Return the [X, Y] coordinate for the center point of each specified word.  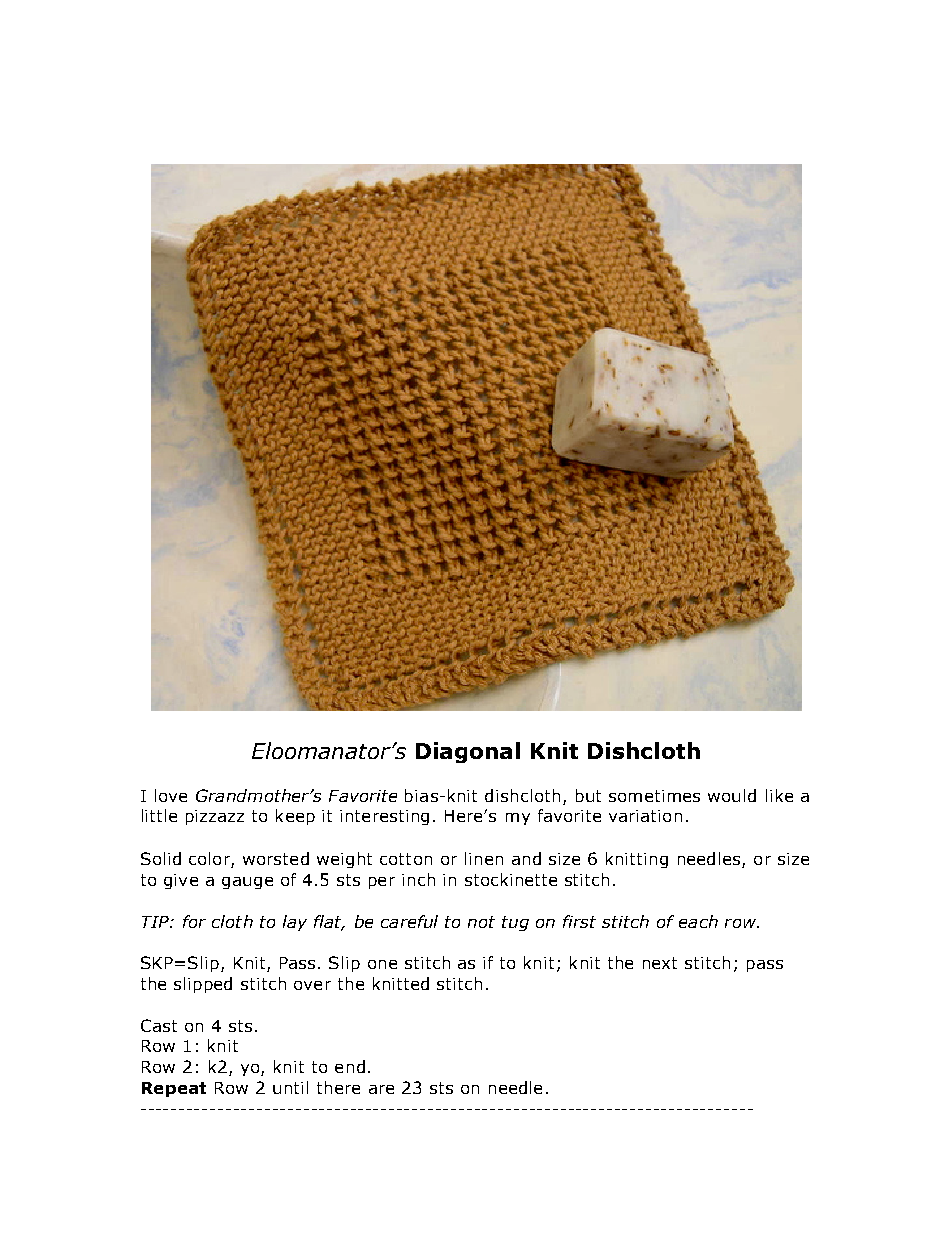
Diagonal [468, 752]
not [481, 922]
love [171, 795]
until [290, 1087]
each [698, 921]
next [660, 963]
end [350, 1066]
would [732, 795]
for [194, 921]
